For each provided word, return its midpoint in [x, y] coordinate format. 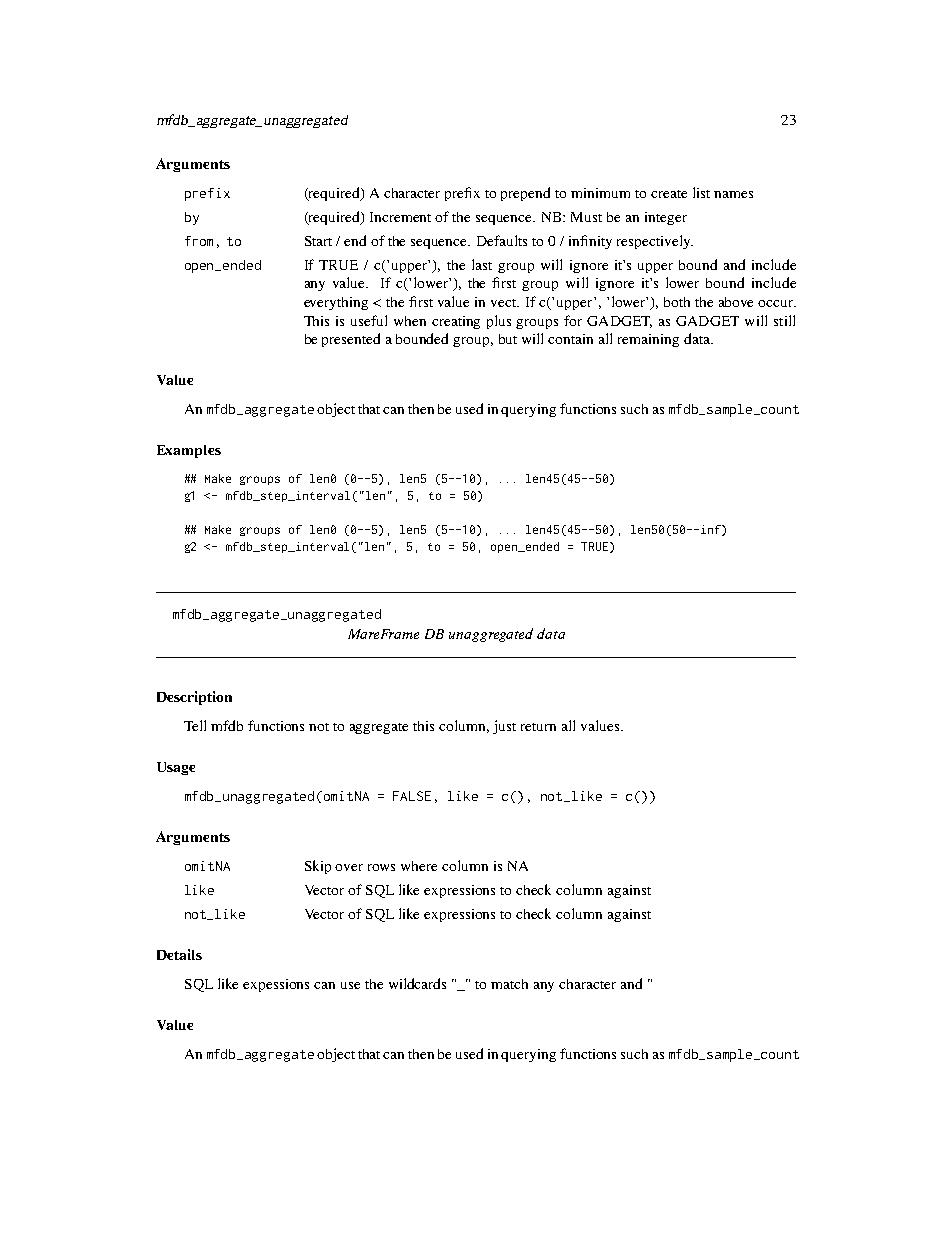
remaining [648, 340]
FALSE [412, 796]
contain [570, 339]
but [508, 339]
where [419, 866]
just [504, 727]
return [538, 727]
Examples [189, 451]
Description [194, 698]
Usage [176, 768]
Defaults [502, 240]
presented [351, 340]
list [701, 192]
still [784, 320]
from [199, 241]
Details [179, 954]
